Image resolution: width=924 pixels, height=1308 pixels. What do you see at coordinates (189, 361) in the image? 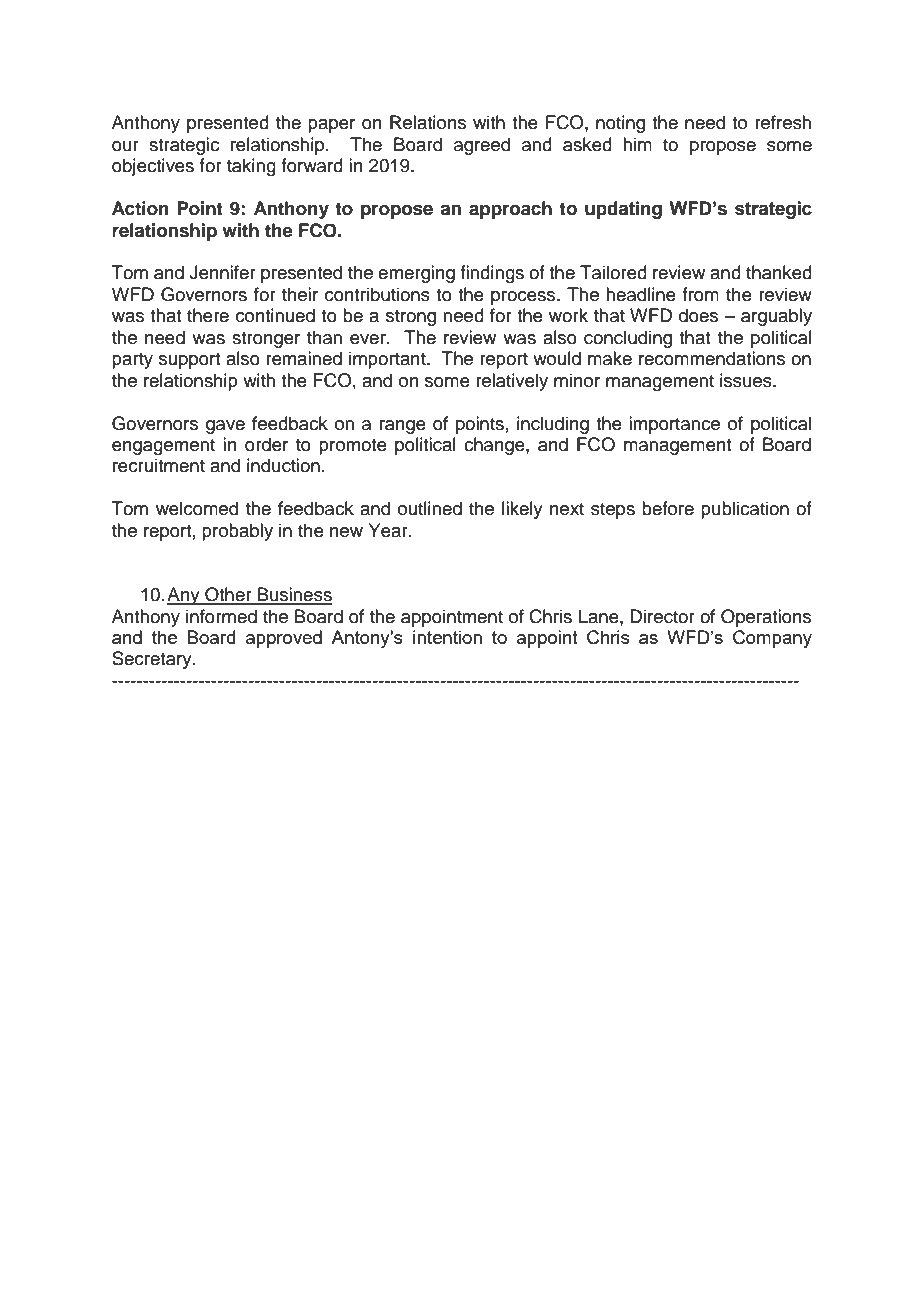
I see `support` at bounding box center [189, 361].
